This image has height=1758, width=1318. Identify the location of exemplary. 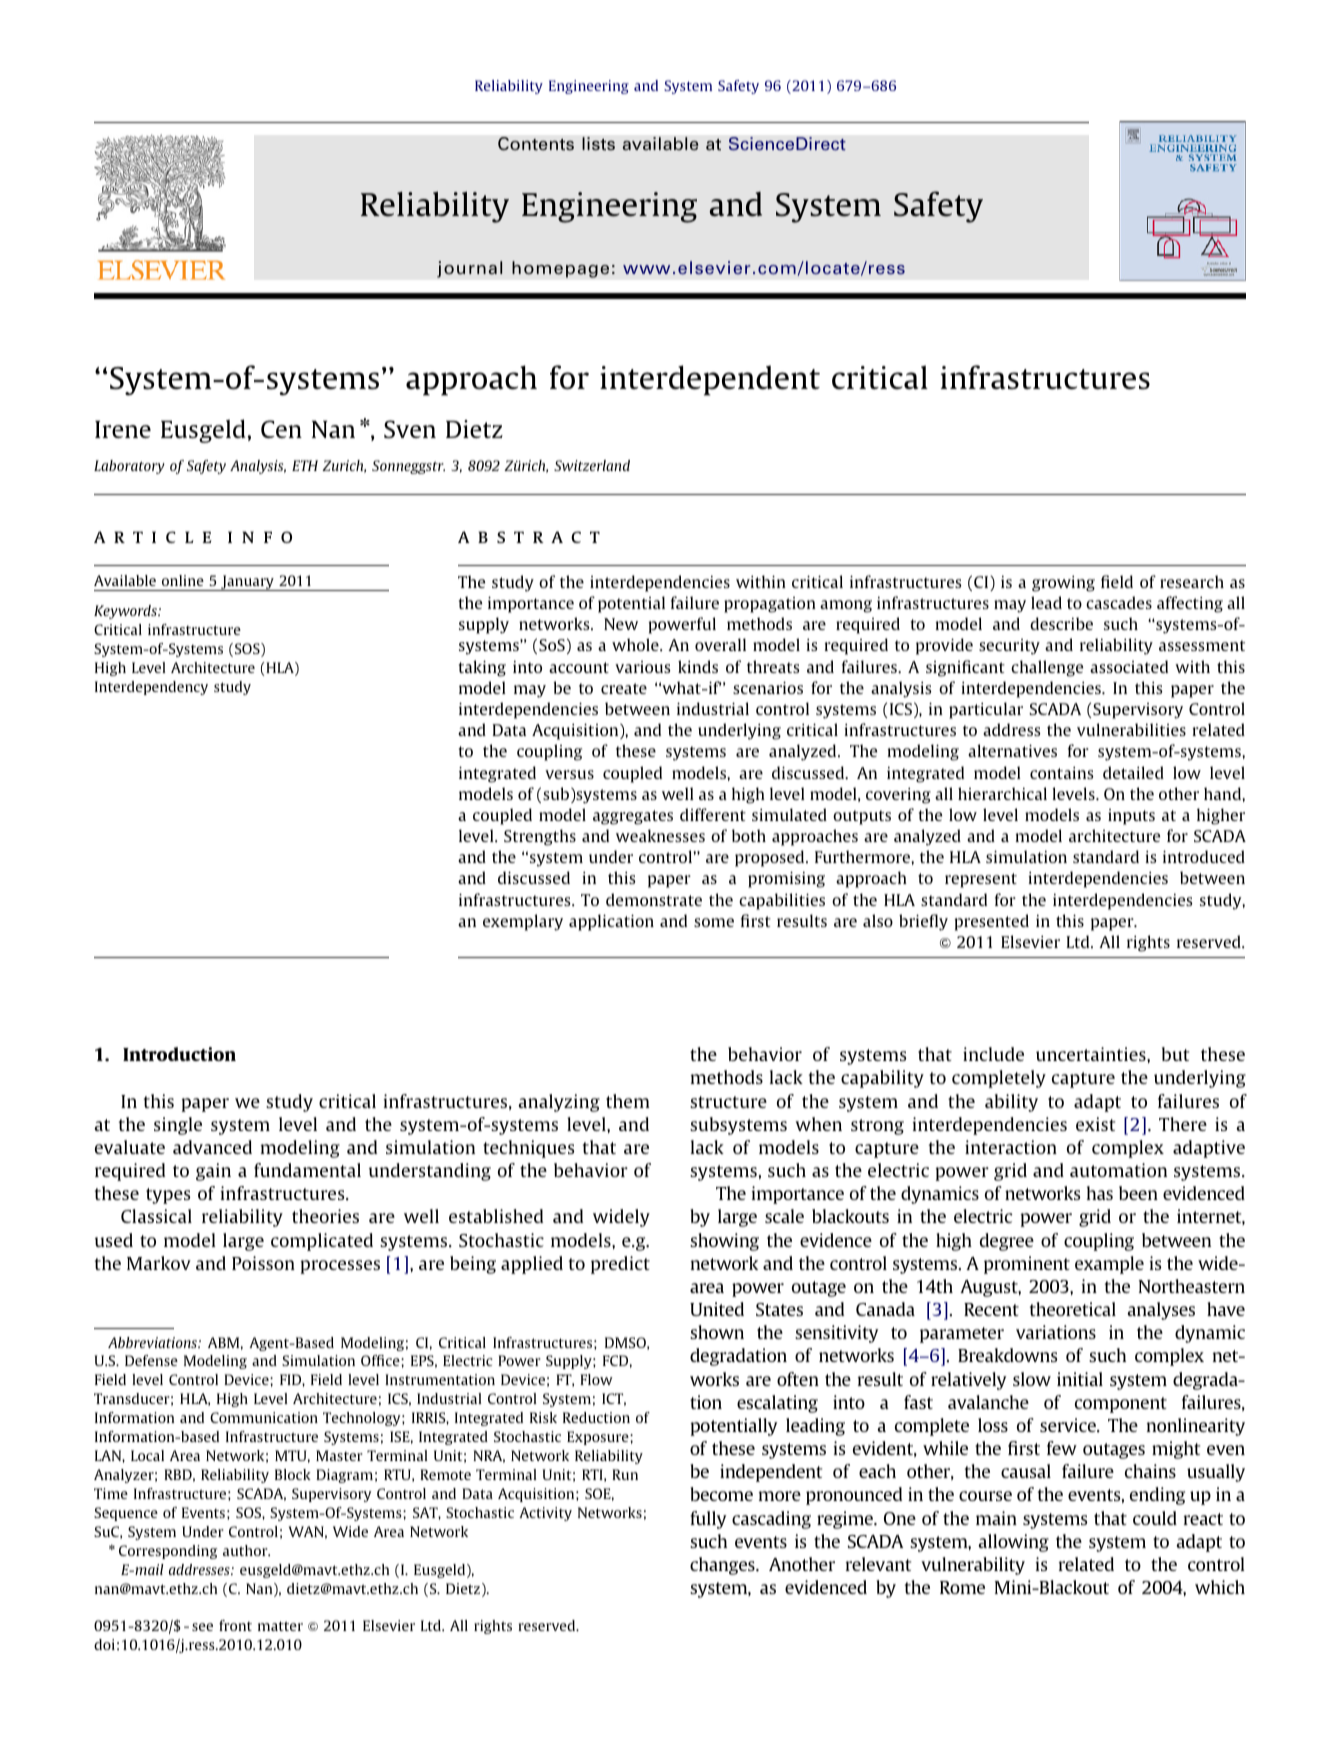
(523, 922).
